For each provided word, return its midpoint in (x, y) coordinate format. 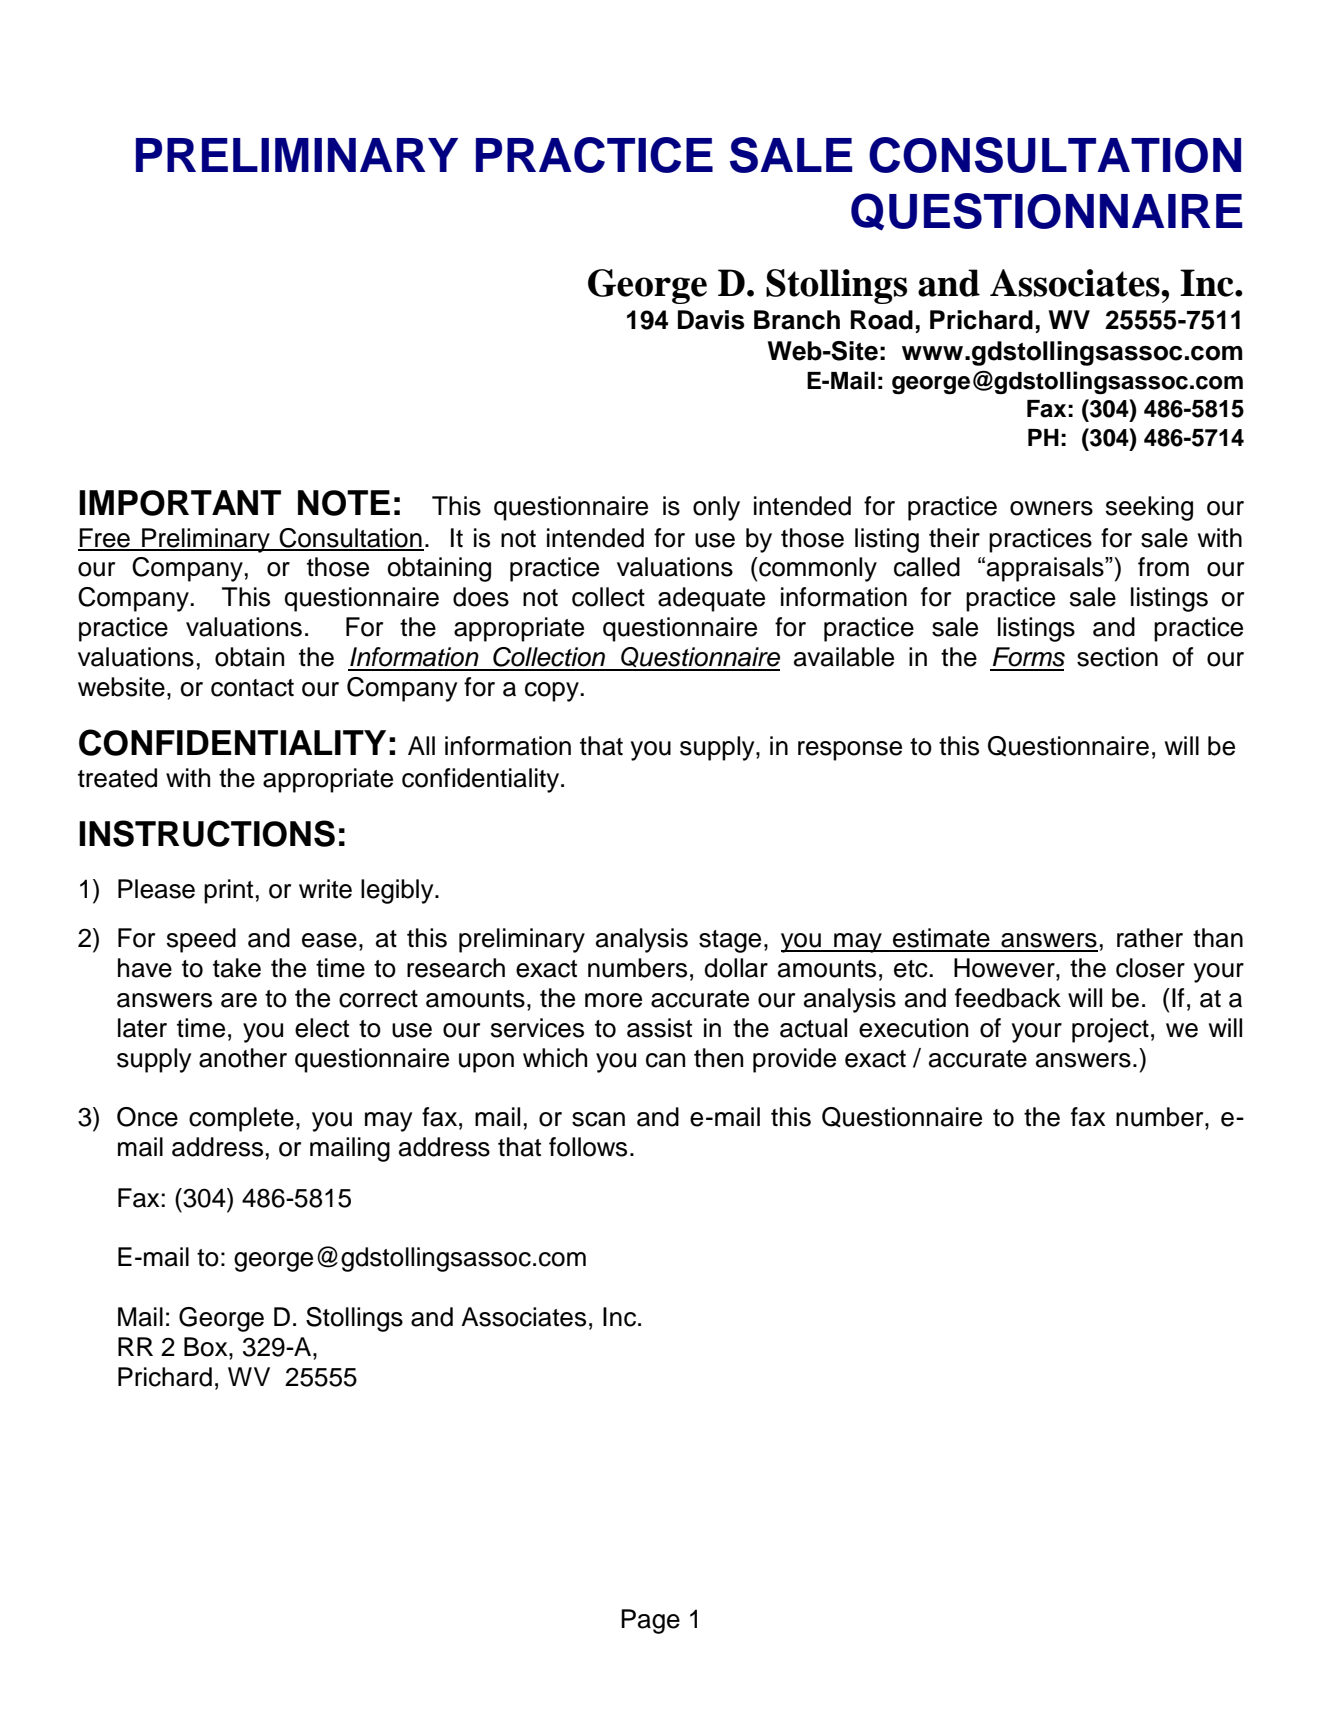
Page (650, 1621)
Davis (711, 320)
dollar (736, 968)
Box (207, 1347)
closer (1150, 968)
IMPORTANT (180, 503)
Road (882, 320)
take (237, 968)
